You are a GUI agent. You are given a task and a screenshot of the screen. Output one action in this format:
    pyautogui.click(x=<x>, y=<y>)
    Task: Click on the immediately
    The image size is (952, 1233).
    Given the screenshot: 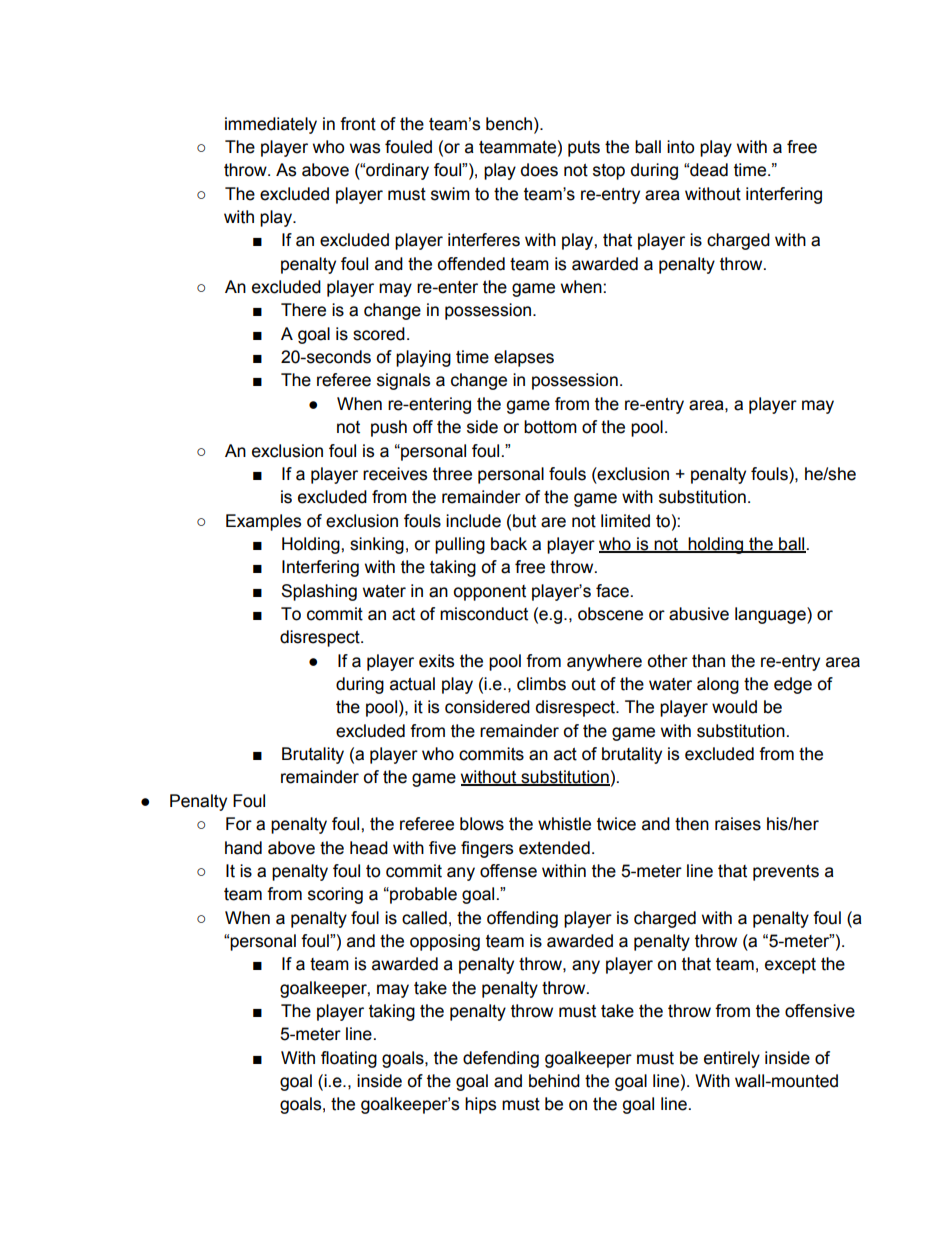 What is the action you would take?
    pyautogui.click(x=271, y=125)
